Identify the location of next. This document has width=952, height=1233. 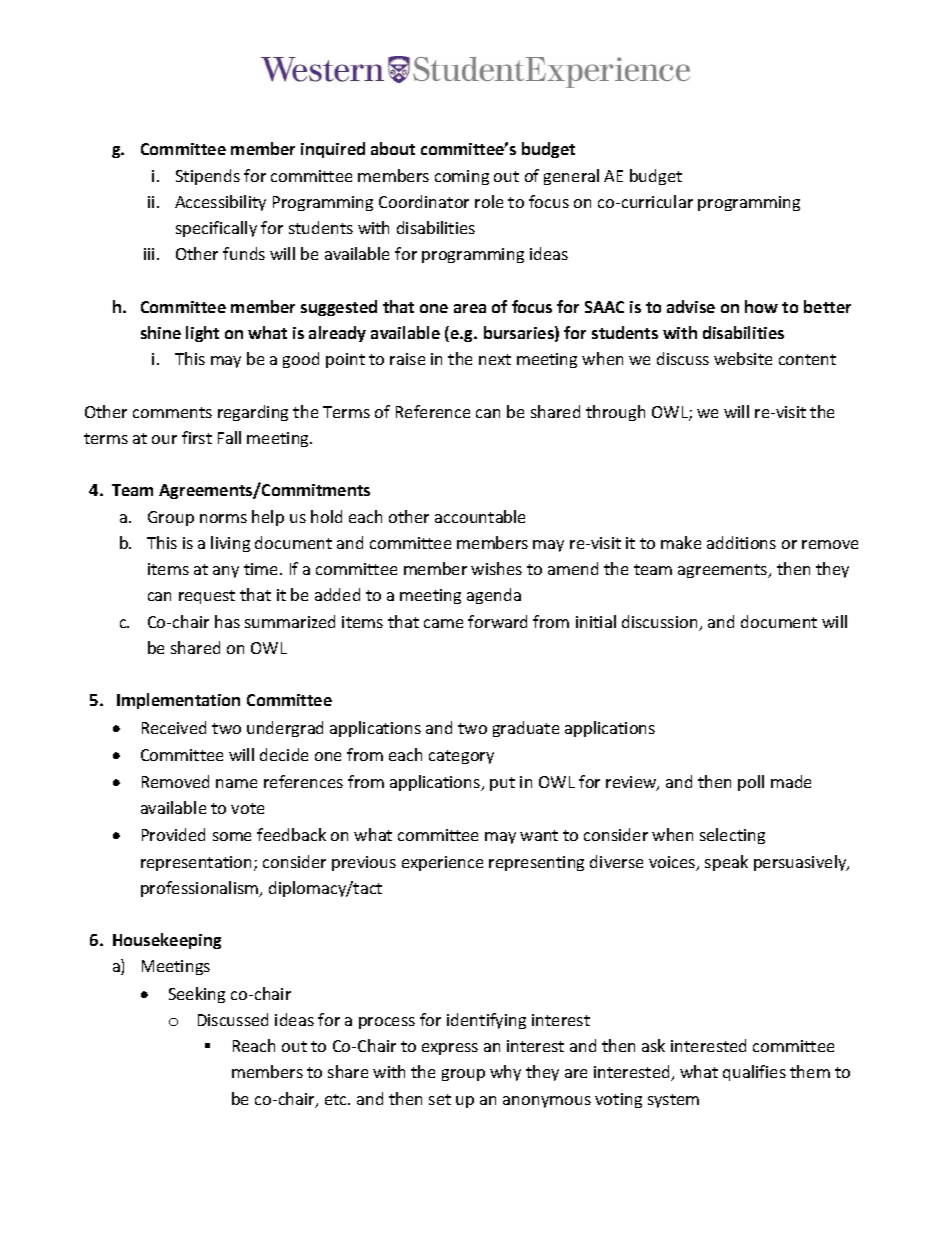
(495, 359).
